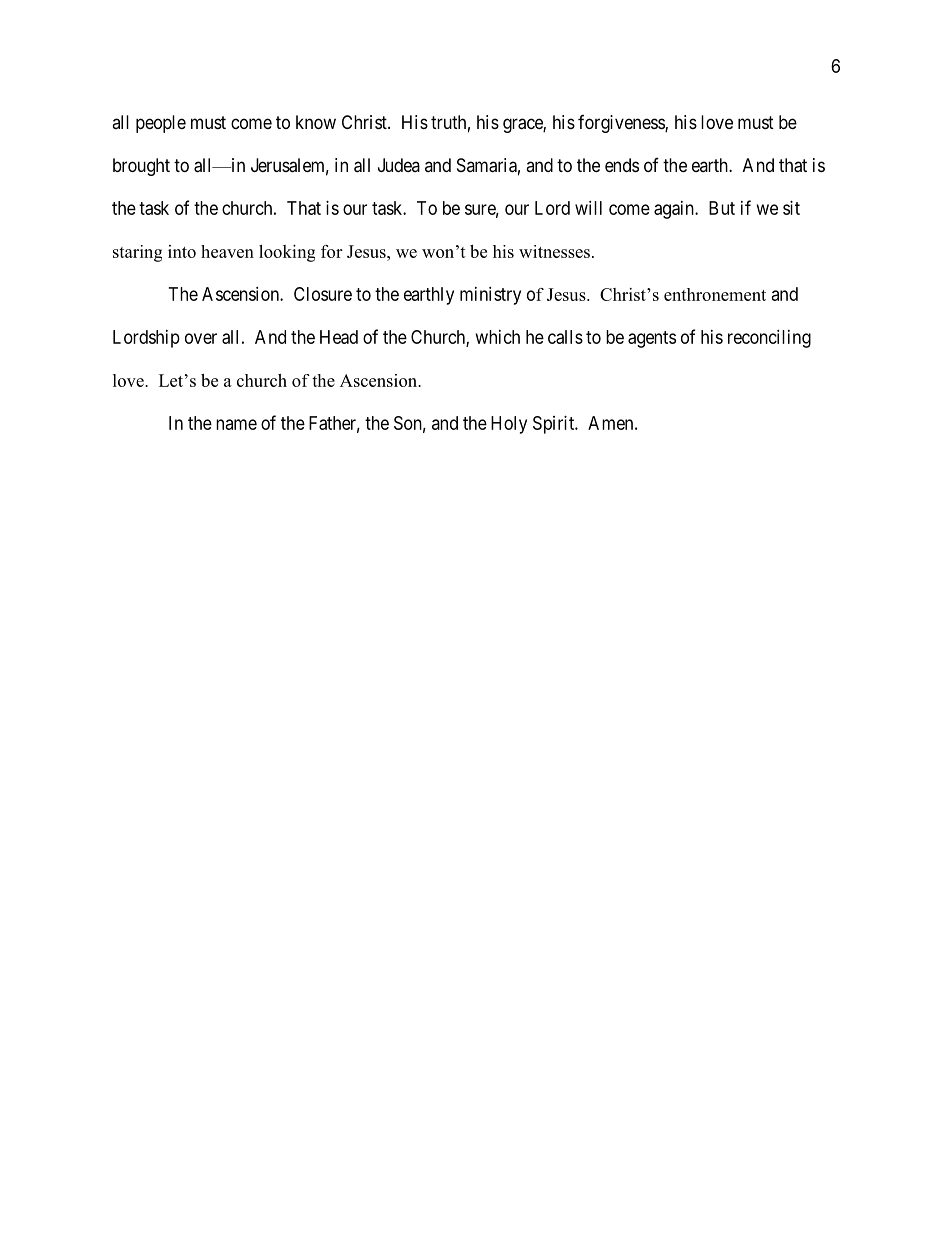  What do you see at coordinates (201, 338) in the image?
I see `over` at bounding box center [201, 338].
